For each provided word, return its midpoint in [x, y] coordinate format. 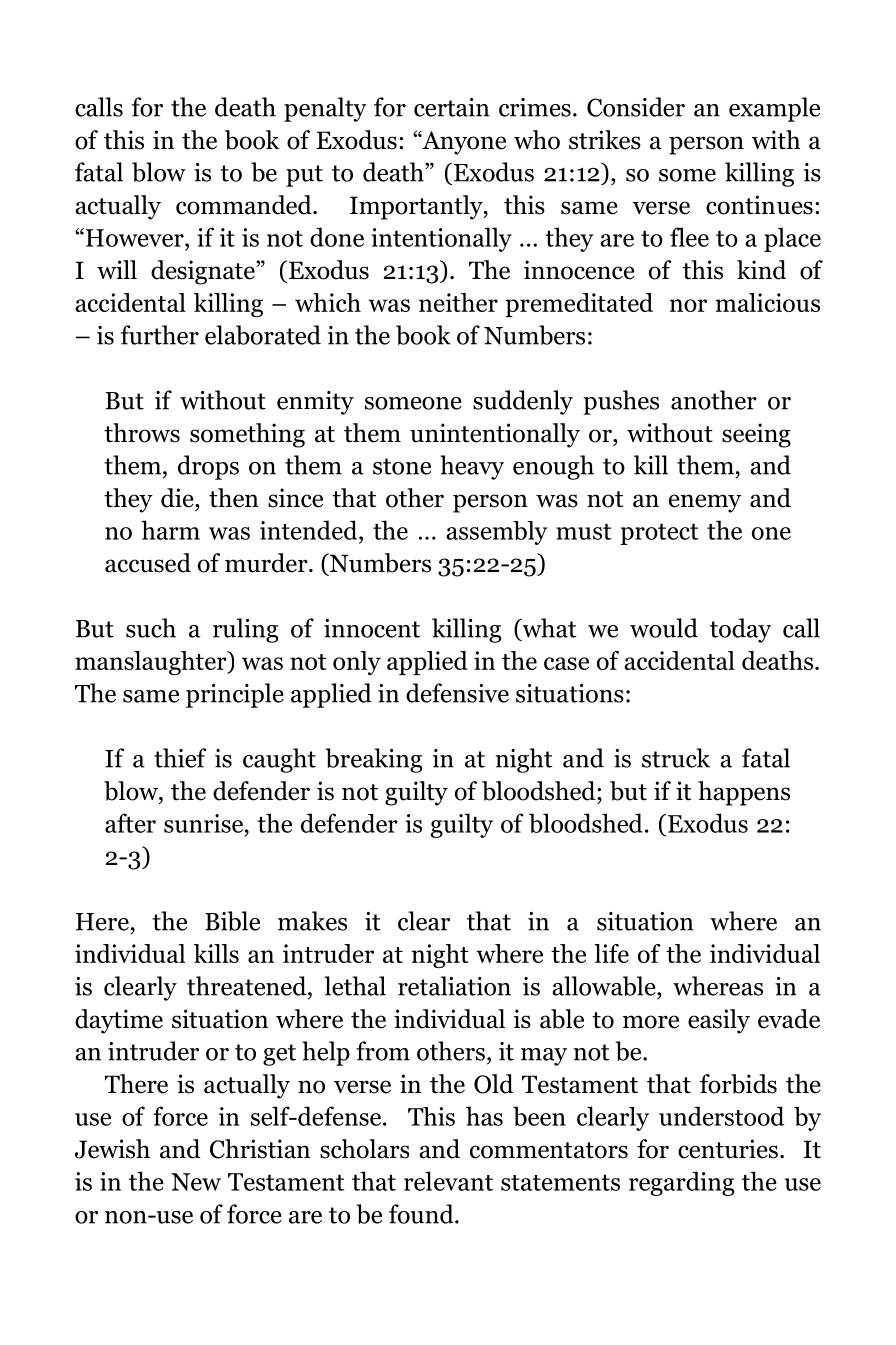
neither [458, 302]
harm [170, 530]
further [160, 335]
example [774, 109]
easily [719, 1021]
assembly [496, 533]
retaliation [454, 986]
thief [180, 758]
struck [676, 758]
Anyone [463, 142]
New [196, 1182]
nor [688, 305]
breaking [373, 760]
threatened [248, 986]
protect [659, 534]
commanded [245, 205]
